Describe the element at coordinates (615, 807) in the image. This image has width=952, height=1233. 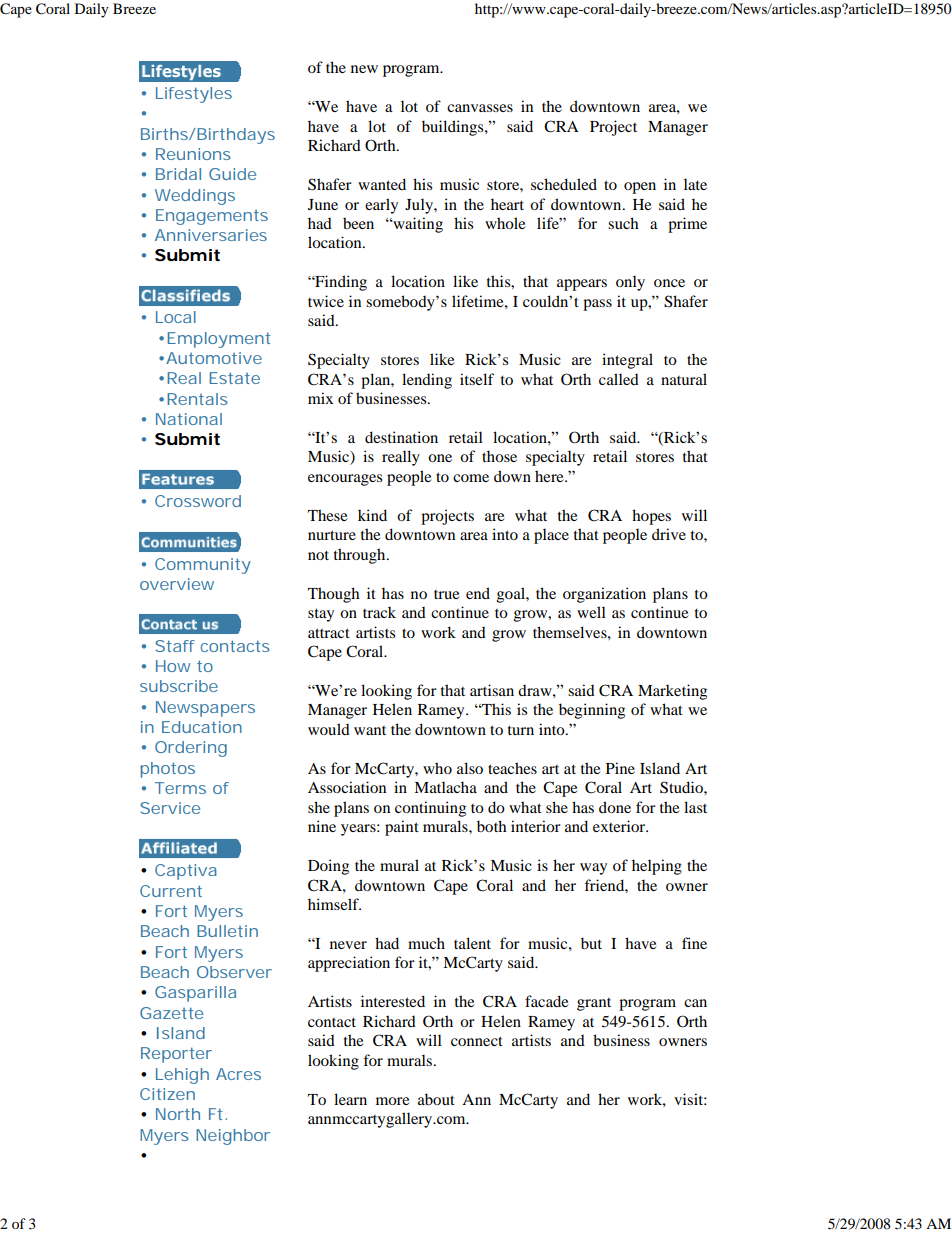
I see `done` at that location.
